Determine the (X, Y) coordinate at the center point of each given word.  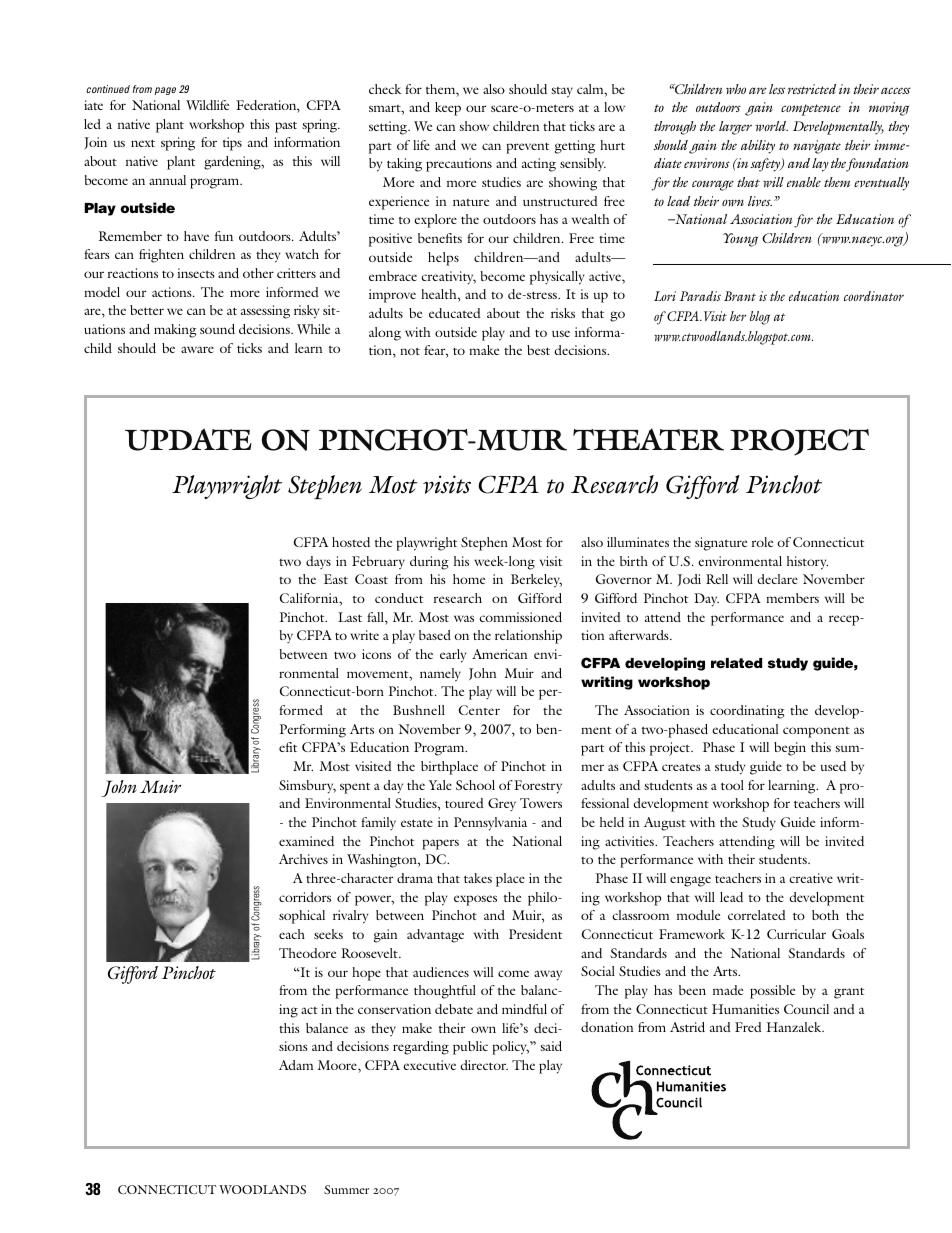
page (165, 91)
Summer (346, 1189)
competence (811, 110)
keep (448, 109)
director (484, 1065)
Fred (748, 1027)
